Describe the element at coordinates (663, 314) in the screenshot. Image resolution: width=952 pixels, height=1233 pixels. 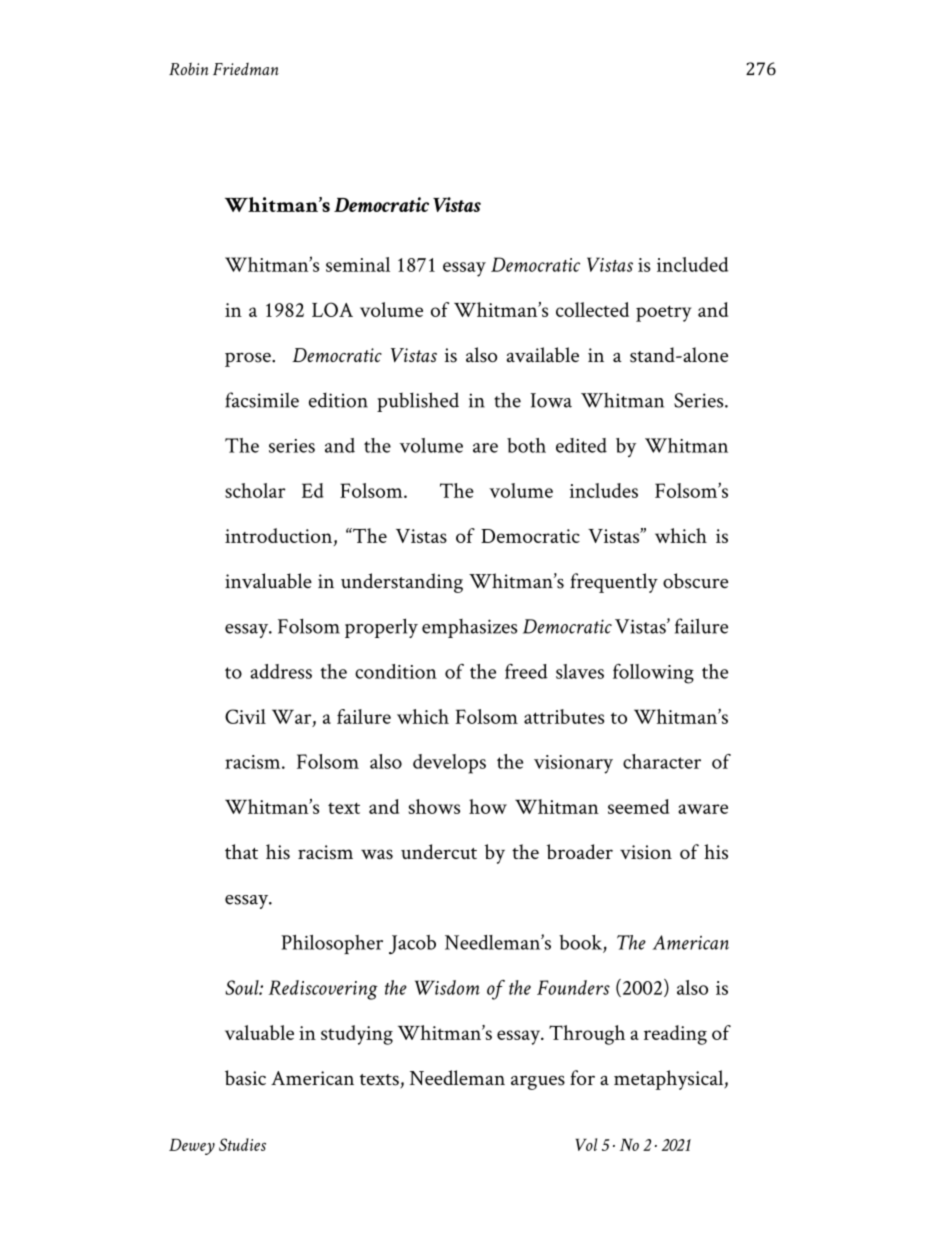
I see `poetry` at that location.
